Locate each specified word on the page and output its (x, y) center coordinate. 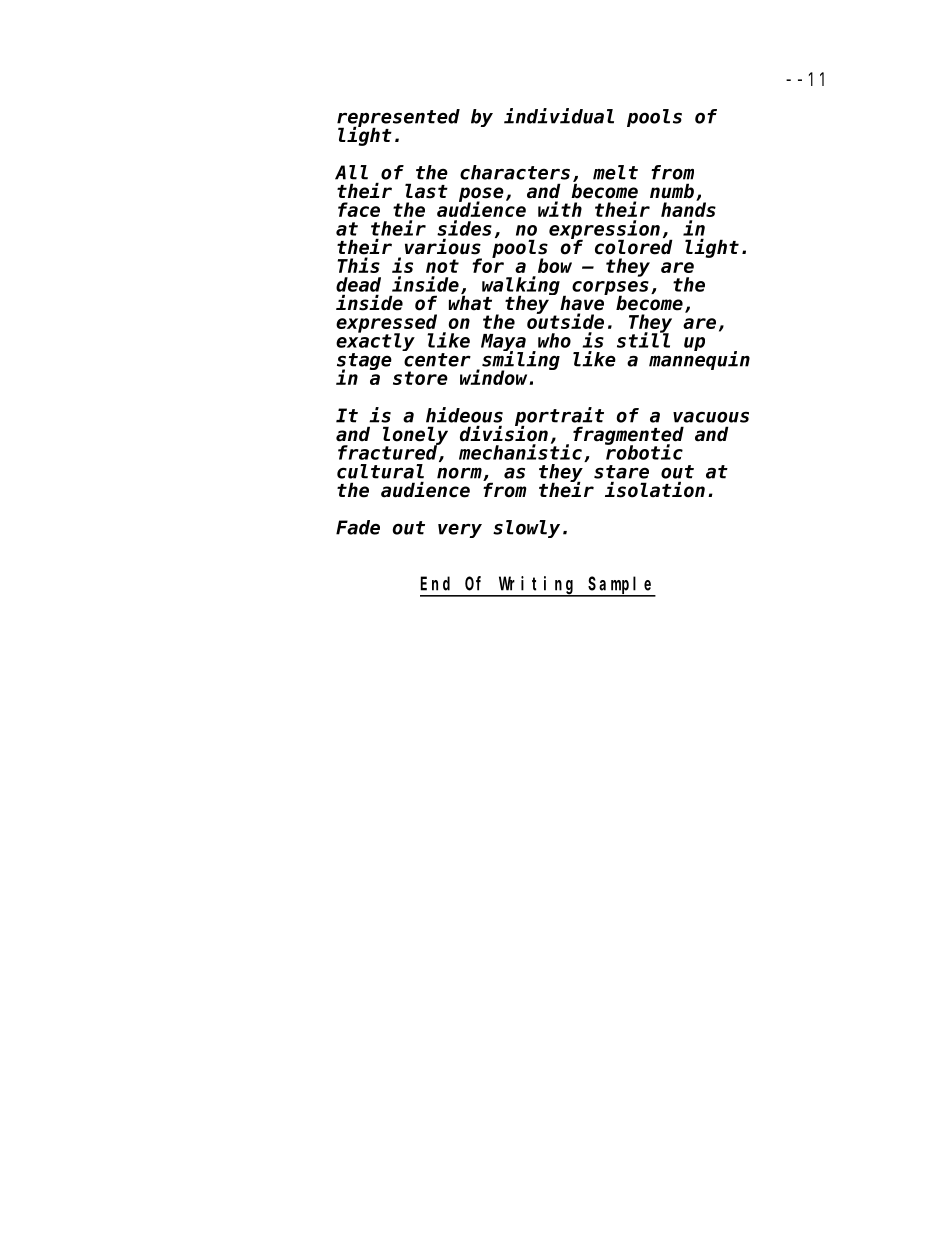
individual (559, 116)
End (435, 583)
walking (521, 287)
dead (358, 284)
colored (634, 247)
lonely (415, 436)
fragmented (628, 436)
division (504, 434)
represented (398, 118)
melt (615, 172)
